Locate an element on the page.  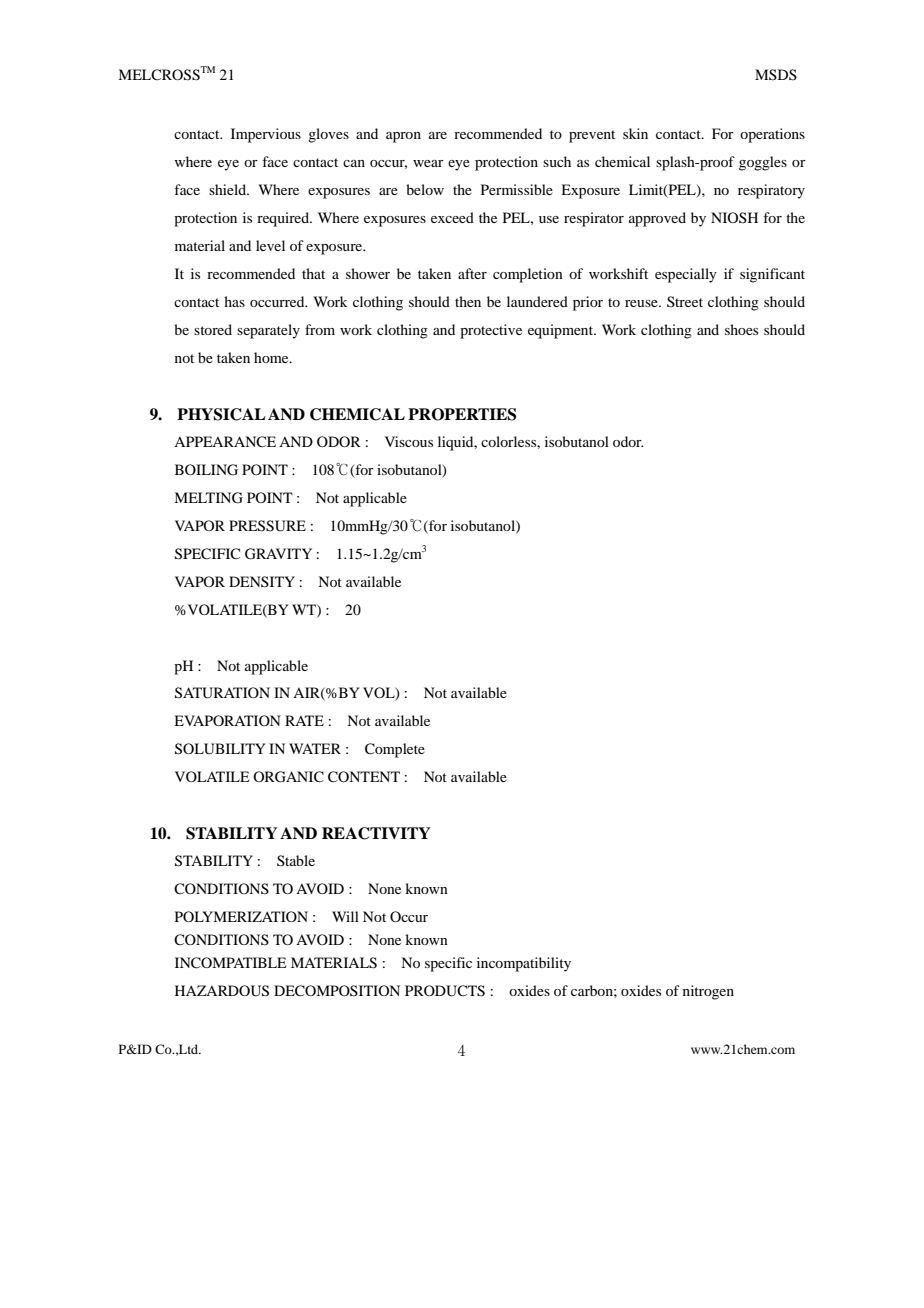
home is located at coordinates (272, 357).
